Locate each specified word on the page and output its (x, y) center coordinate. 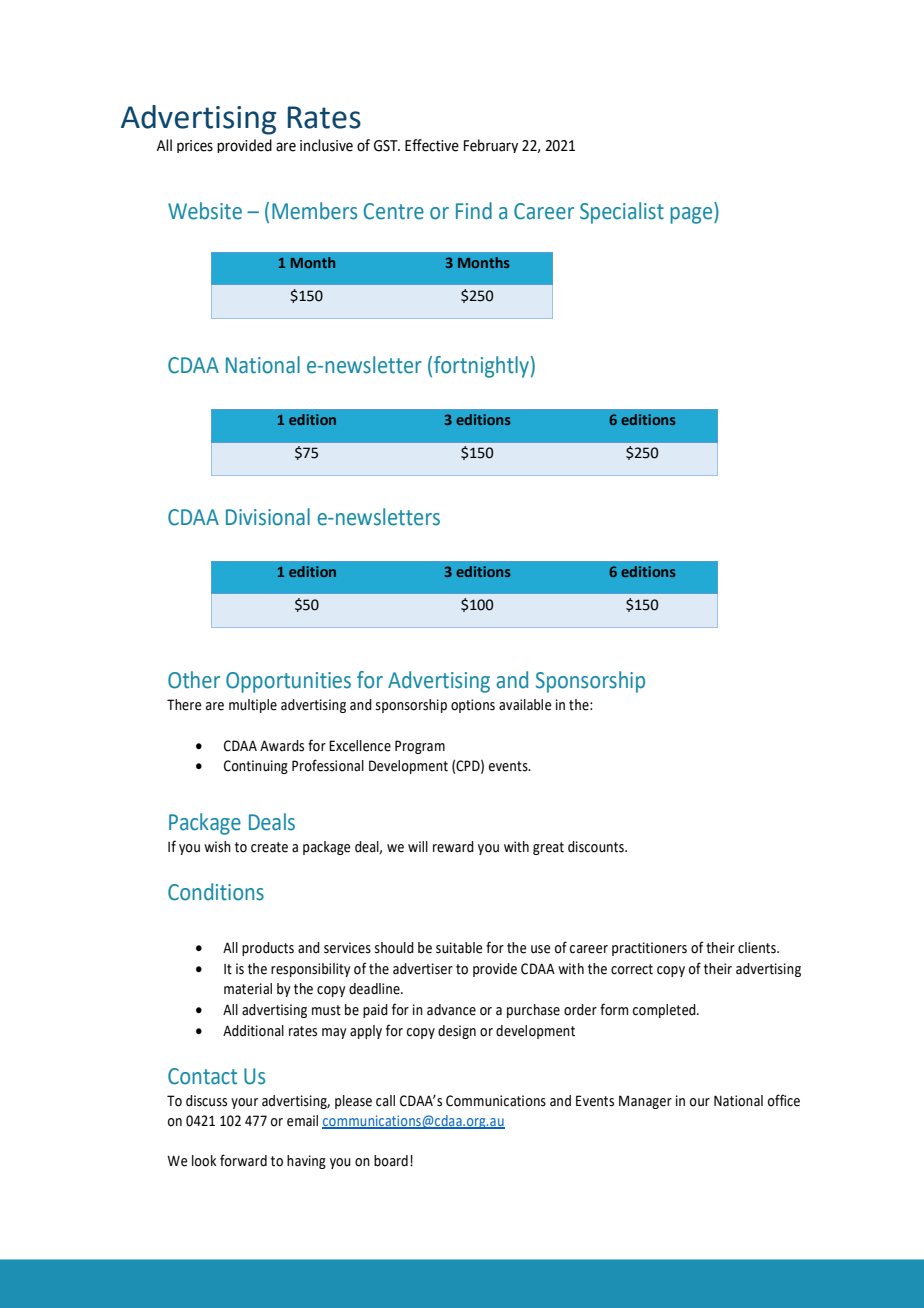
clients (758, 948)
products (268, 949)
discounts (597, 847)
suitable (459, 948)
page (692, 215)
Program (420, 747)
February (491, 146)
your (244, 1103)
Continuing (256, 767)
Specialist (622, 213)
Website (205, 211)
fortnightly (481, 367)
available (525, 705)
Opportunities (288, 682)
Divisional (268, 517)
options (473, 706)
